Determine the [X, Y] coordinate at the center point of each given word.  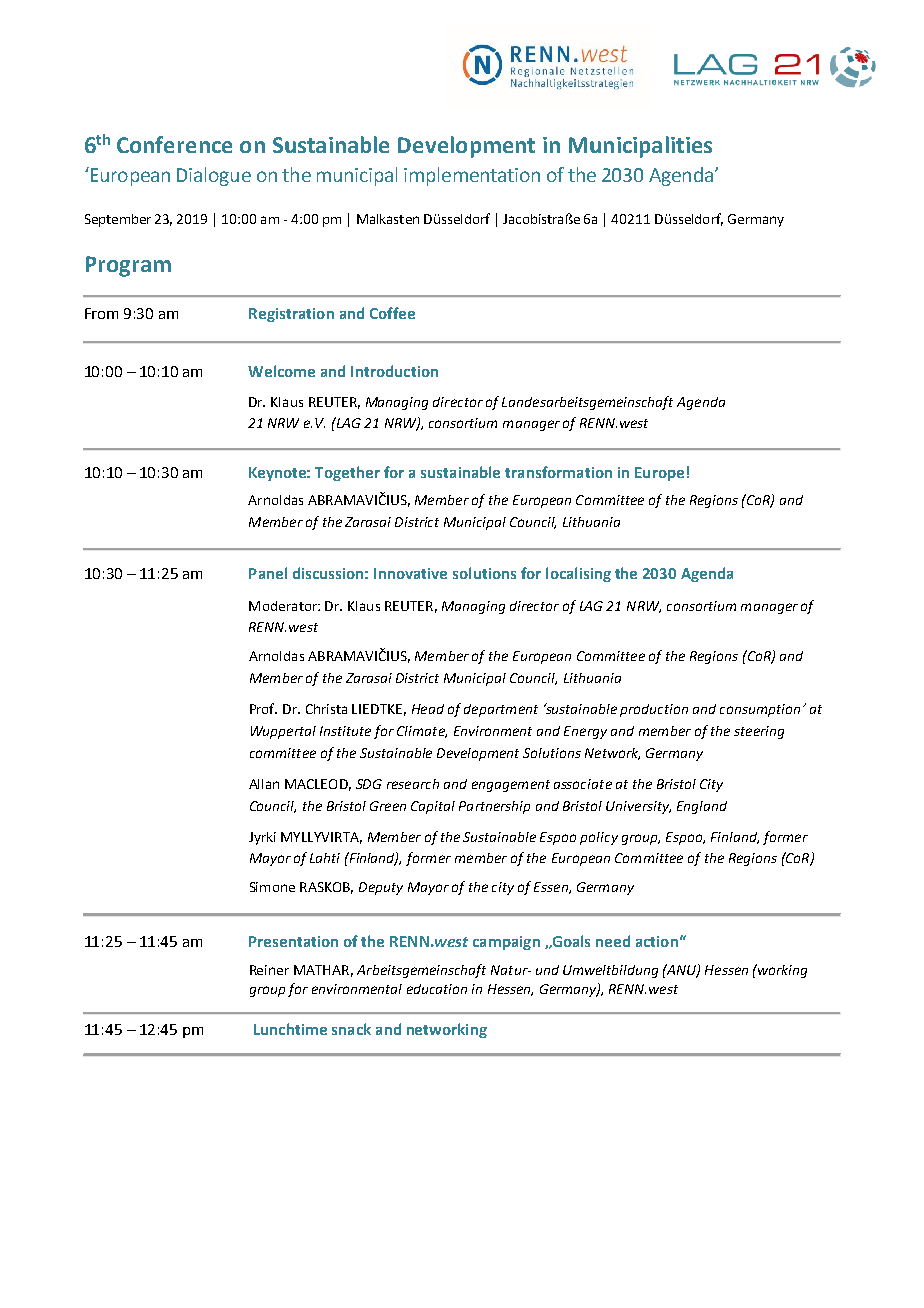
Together [347, 473]
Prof [263, 708]
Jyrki [262, 838]
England [702, 807]
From [101, 313]
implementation [472, 176]
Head [428, 709]
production [654, 710]
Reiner [269, 970]
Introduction [394, 371]
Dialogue [214, 176]
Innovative [410, 573]
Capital [433, 807]
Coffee [392, 313]
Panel [268, 573]
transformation [558, 472]
